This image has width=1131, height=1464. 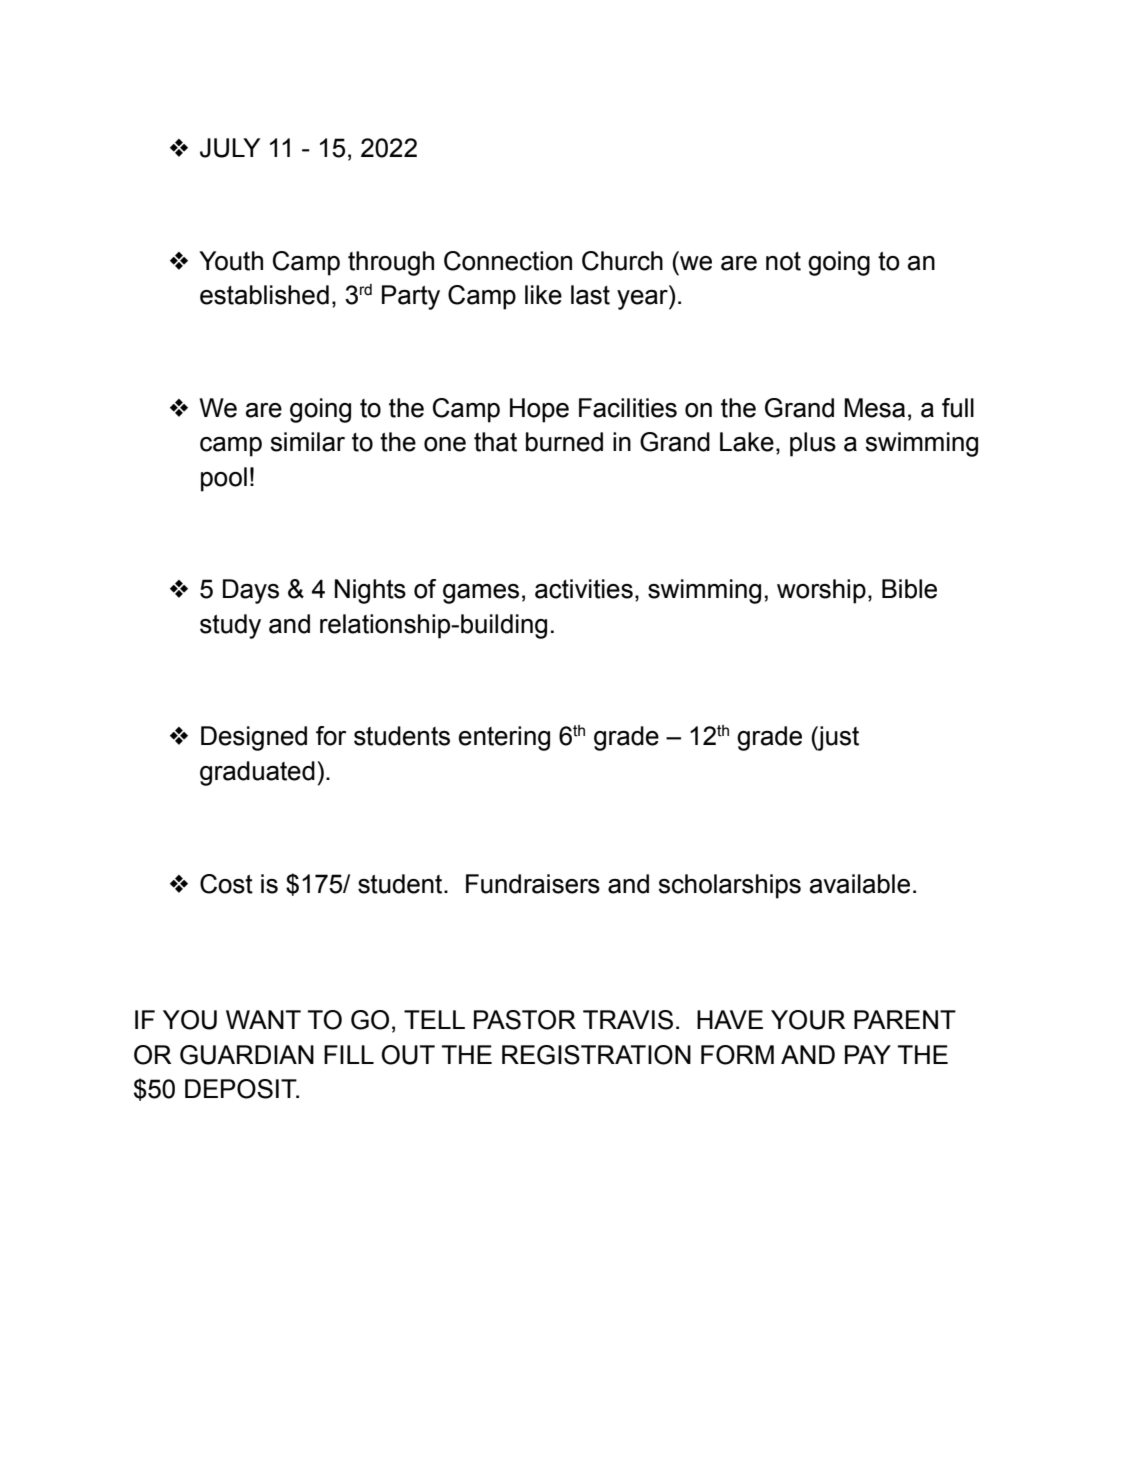 What do you see at coordinates (307, 442) in the image?
I see `similar` at bounding box center [307, 442].
